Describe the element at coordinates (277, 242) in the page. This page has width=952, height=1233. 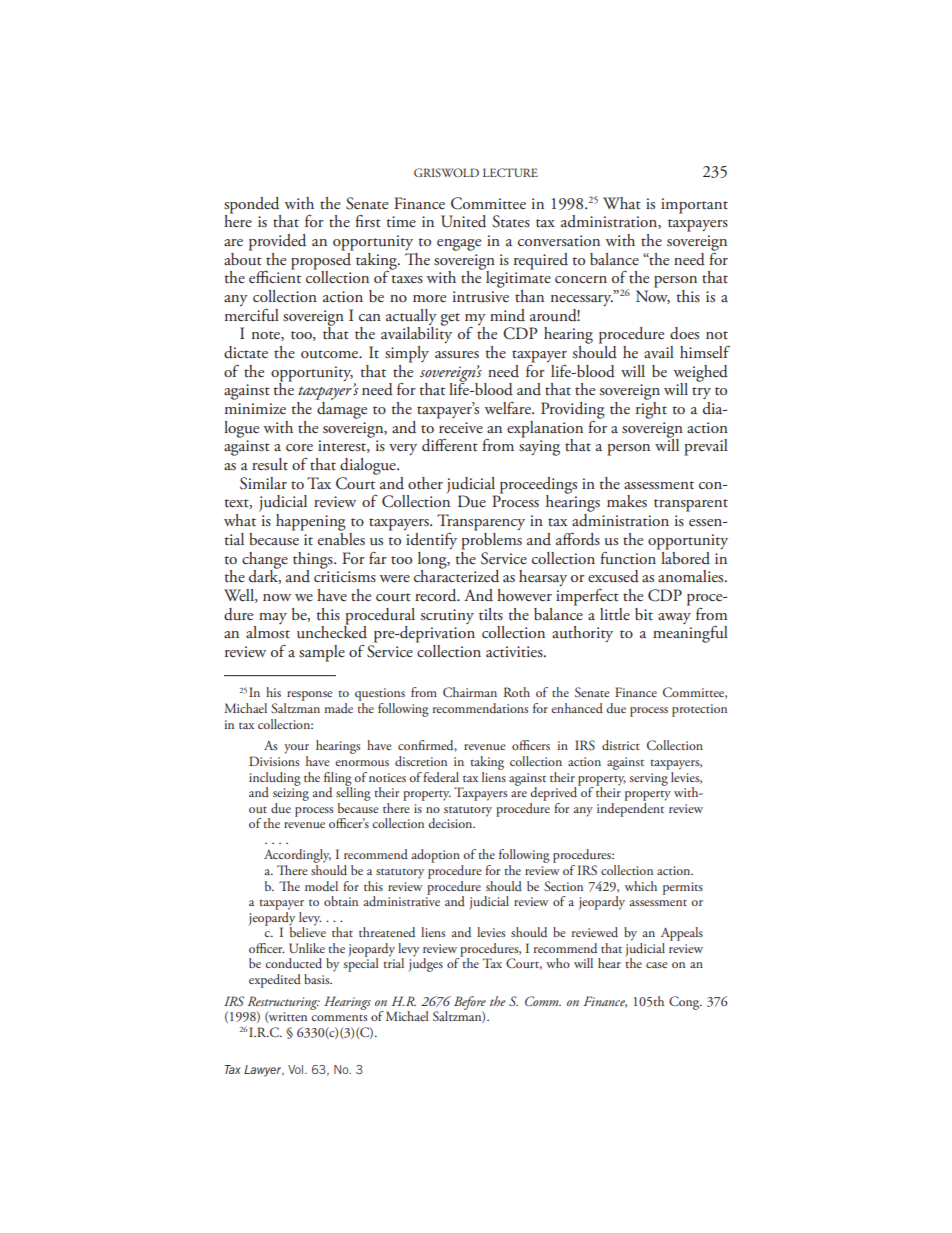
I see `provided` at that location.
